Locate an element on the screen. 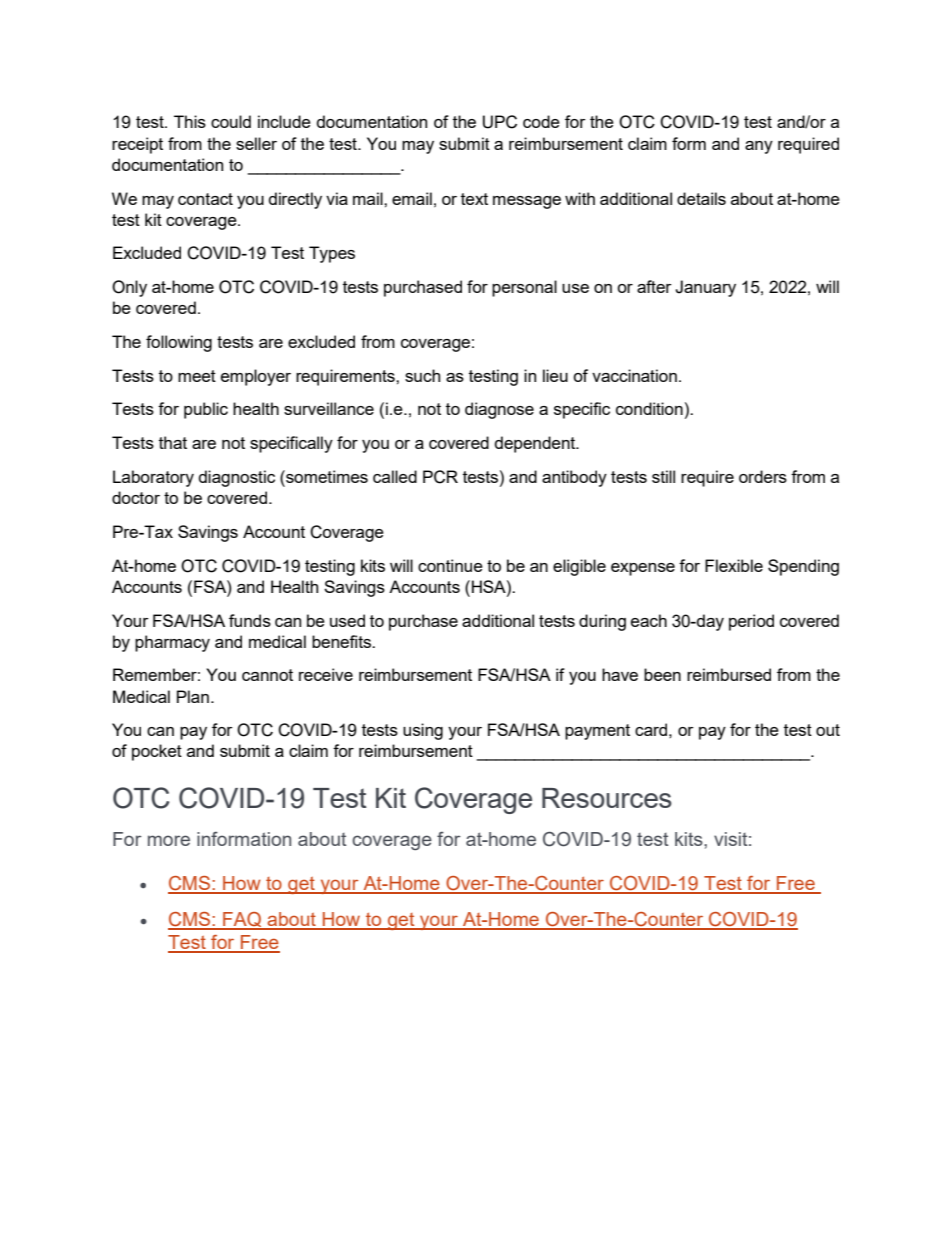 The image size is (952, 1233). continue is located at coordinates (450, 565).
